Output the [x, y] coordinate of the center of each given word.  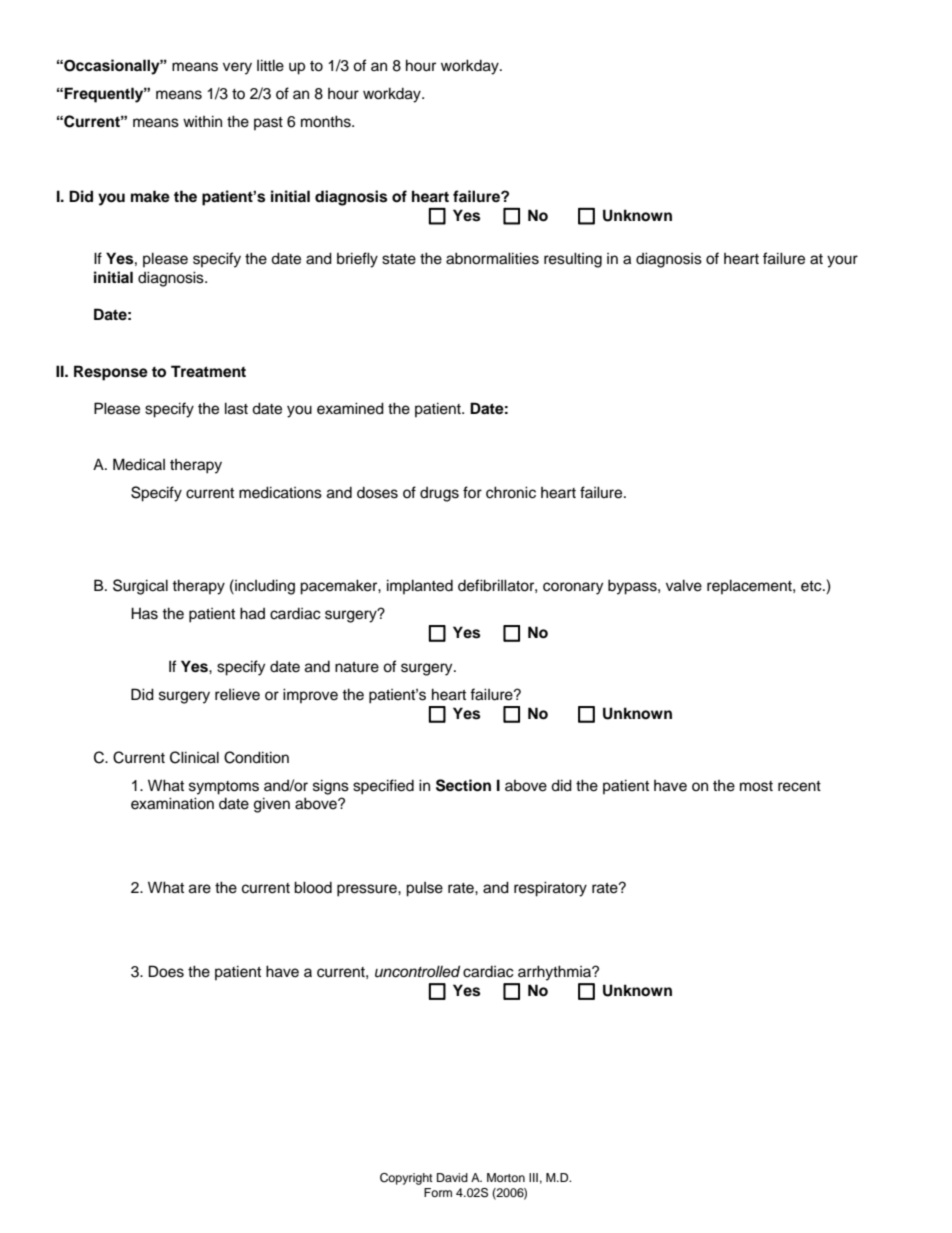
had [252, 613]
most [756, 786]
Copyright [406, 1179]
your [842, 261]
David [452, 1177]
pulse [424, 889]
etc [812, 586]
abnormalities [492, 258]
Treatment [208, 371]
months [327, 121]
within [202, 121]
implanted [420, 586]
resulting [573, 260]
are [200, 889]
